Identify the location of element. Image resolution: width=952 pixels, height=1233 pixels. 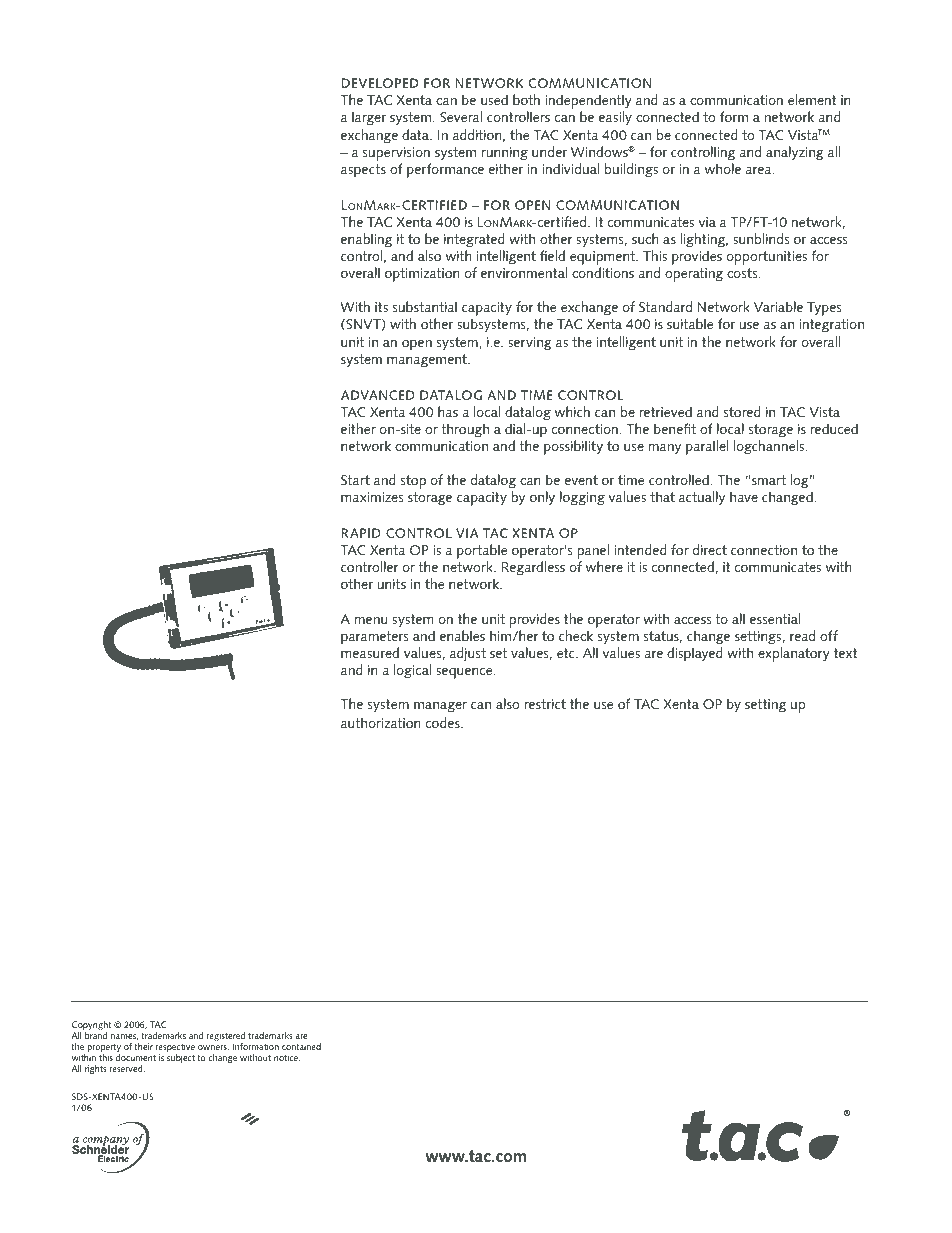
(812, 99).
